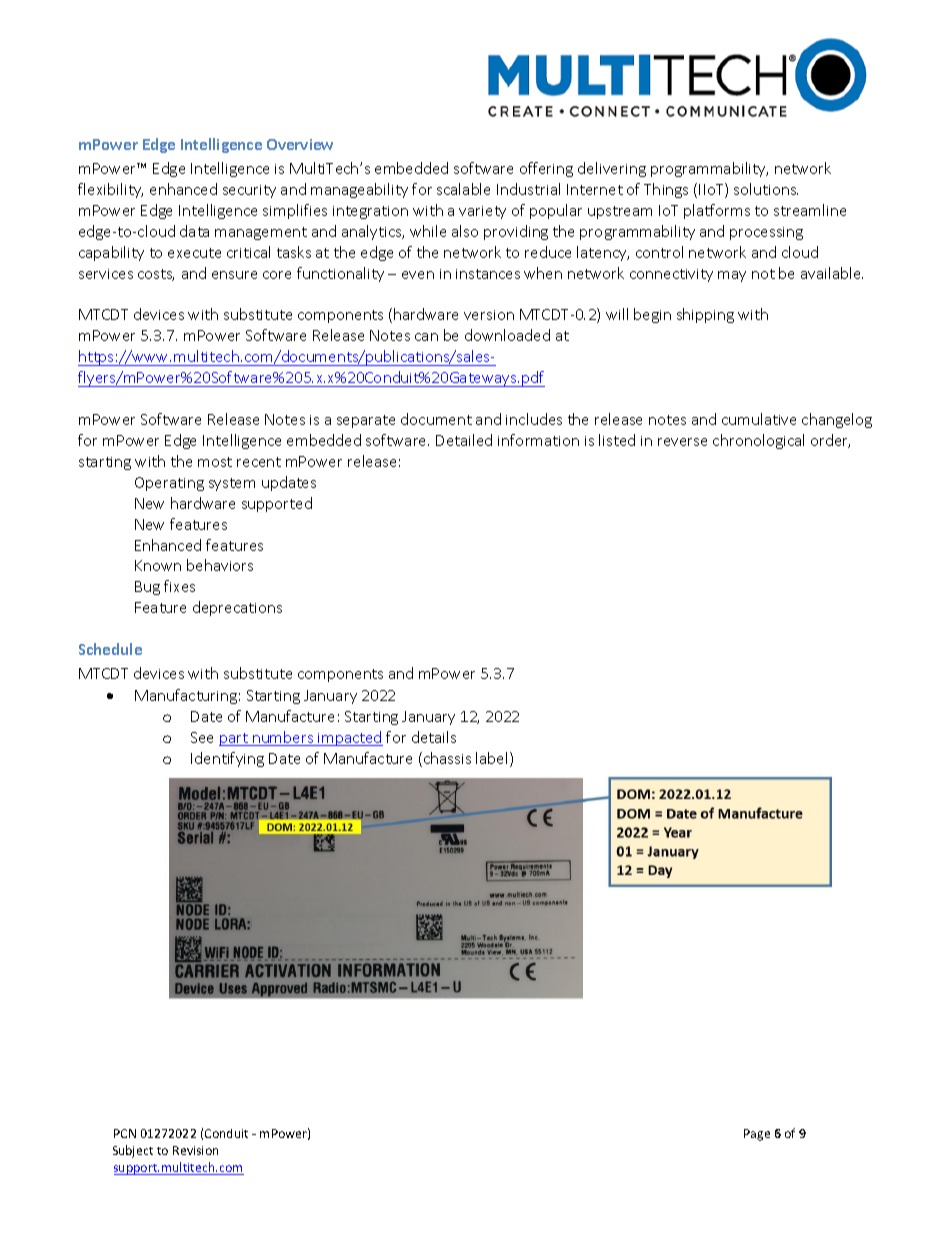 Image resolution: width=952 pixels, height=1233 pixels. I want to click on chronological, so click(758, 441).
